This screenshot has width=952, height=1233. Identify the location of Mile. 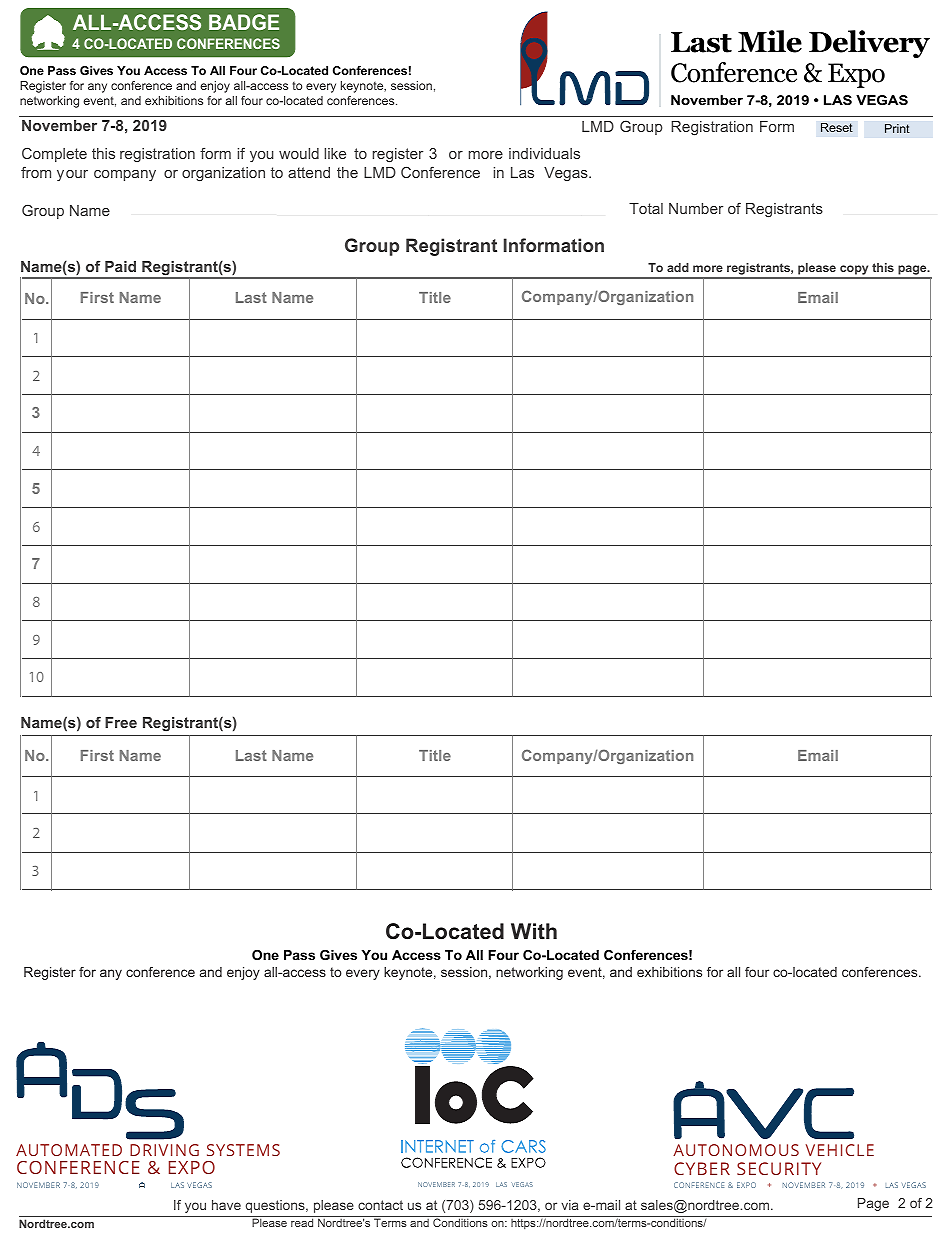
(770, 41).
